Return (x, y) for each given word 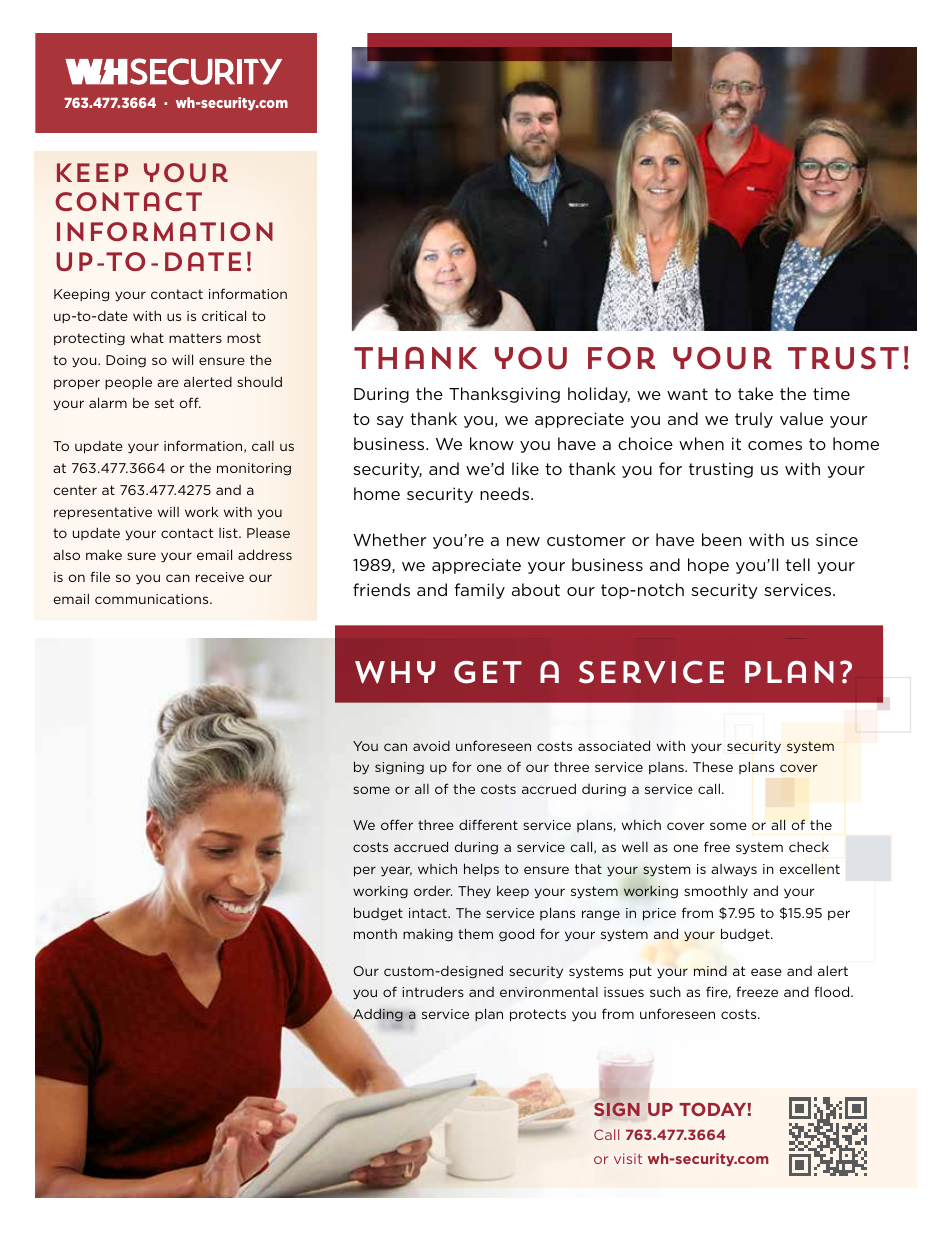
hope (708, 566)
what (147, 338)
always (734, 870)
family (479, 591)
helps (481, 869)
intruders (433, 991)
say (390, 422)
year (396, 871)
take (755, 393)
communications (153, 599)
